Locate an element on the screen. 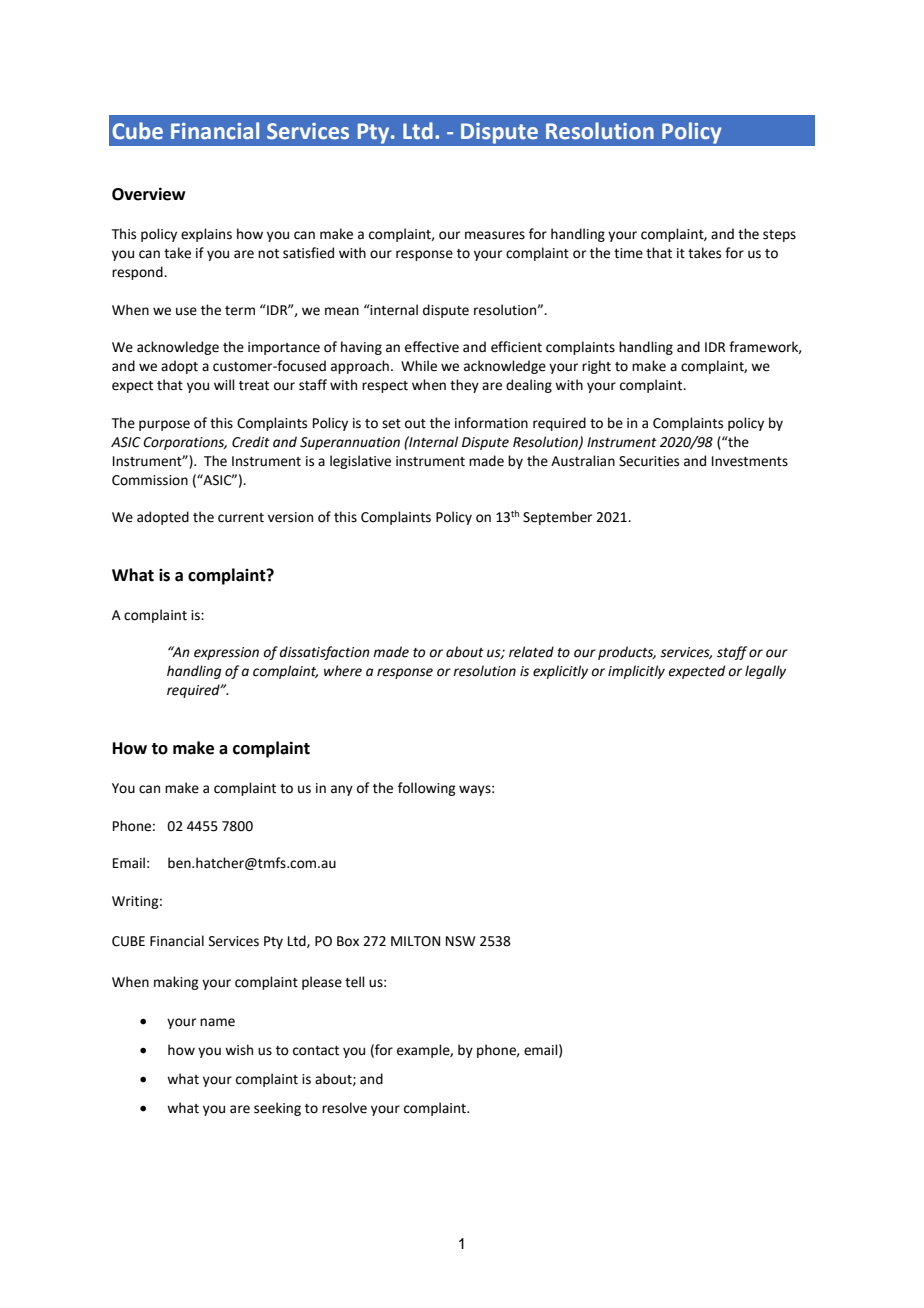  measures is located at coordinates (495, 235).
